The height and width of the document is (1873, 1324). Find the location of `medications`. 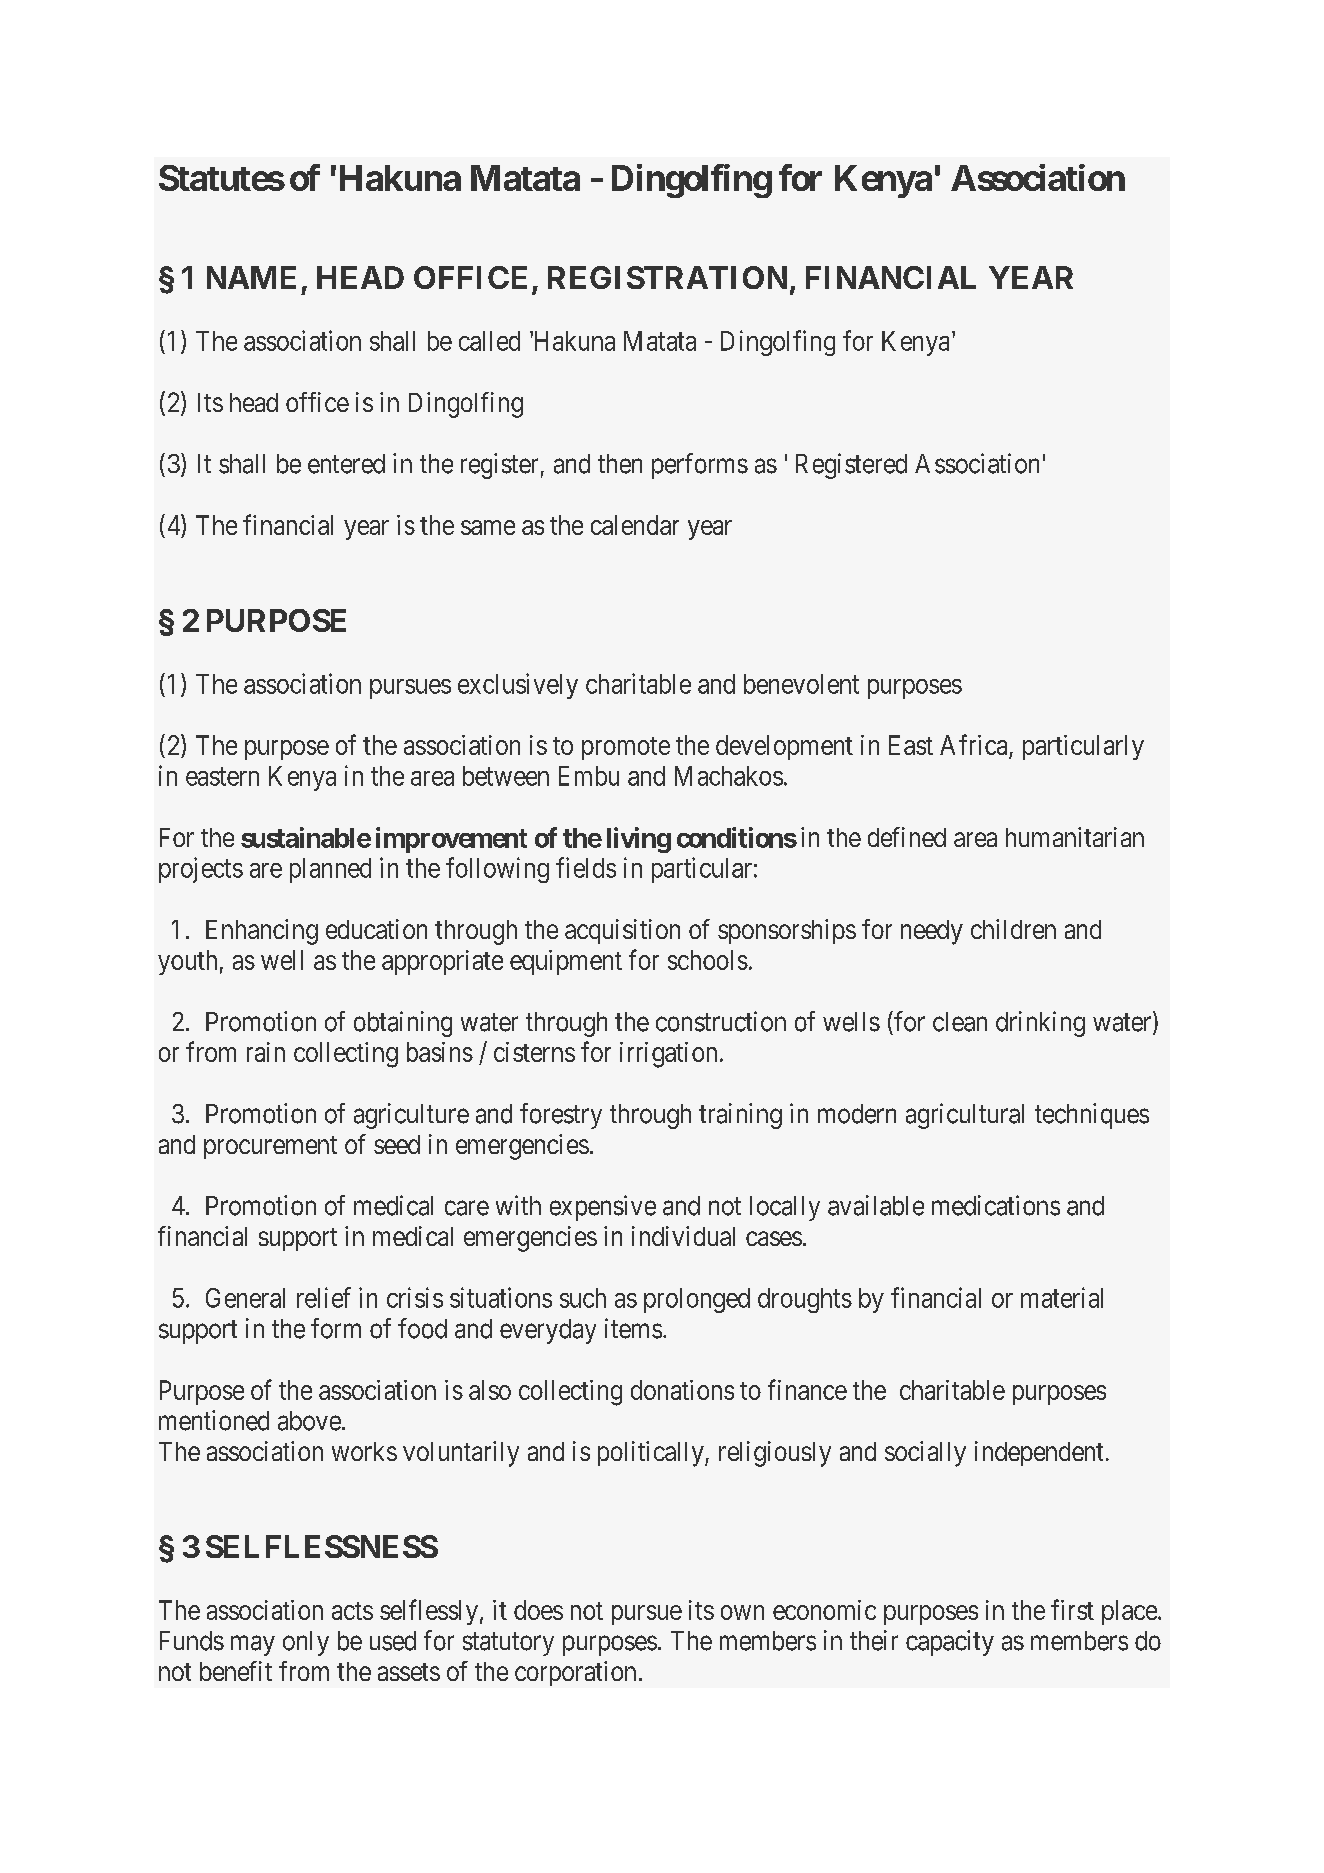

medications is located at coordinates (996, 1205).
